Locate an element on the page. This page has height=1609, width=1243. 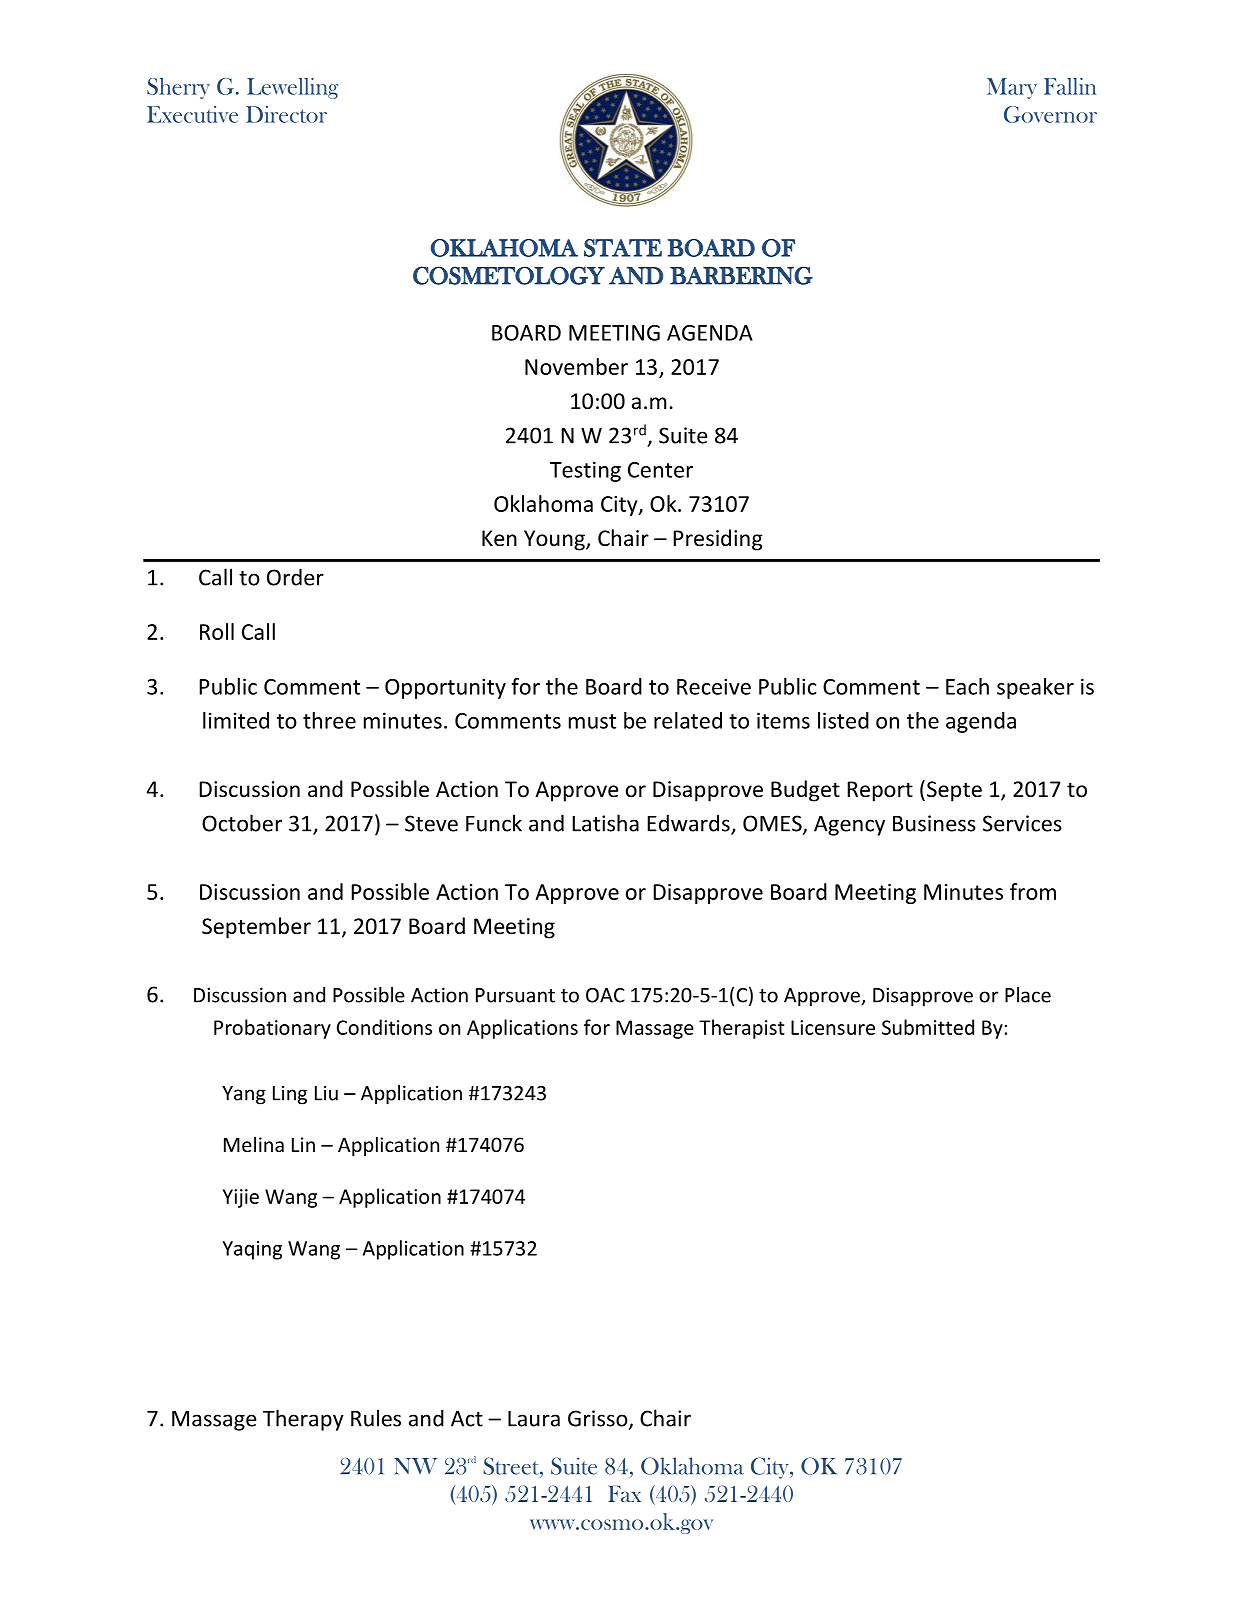
Pursuant is located at coordinates (515, 995).
